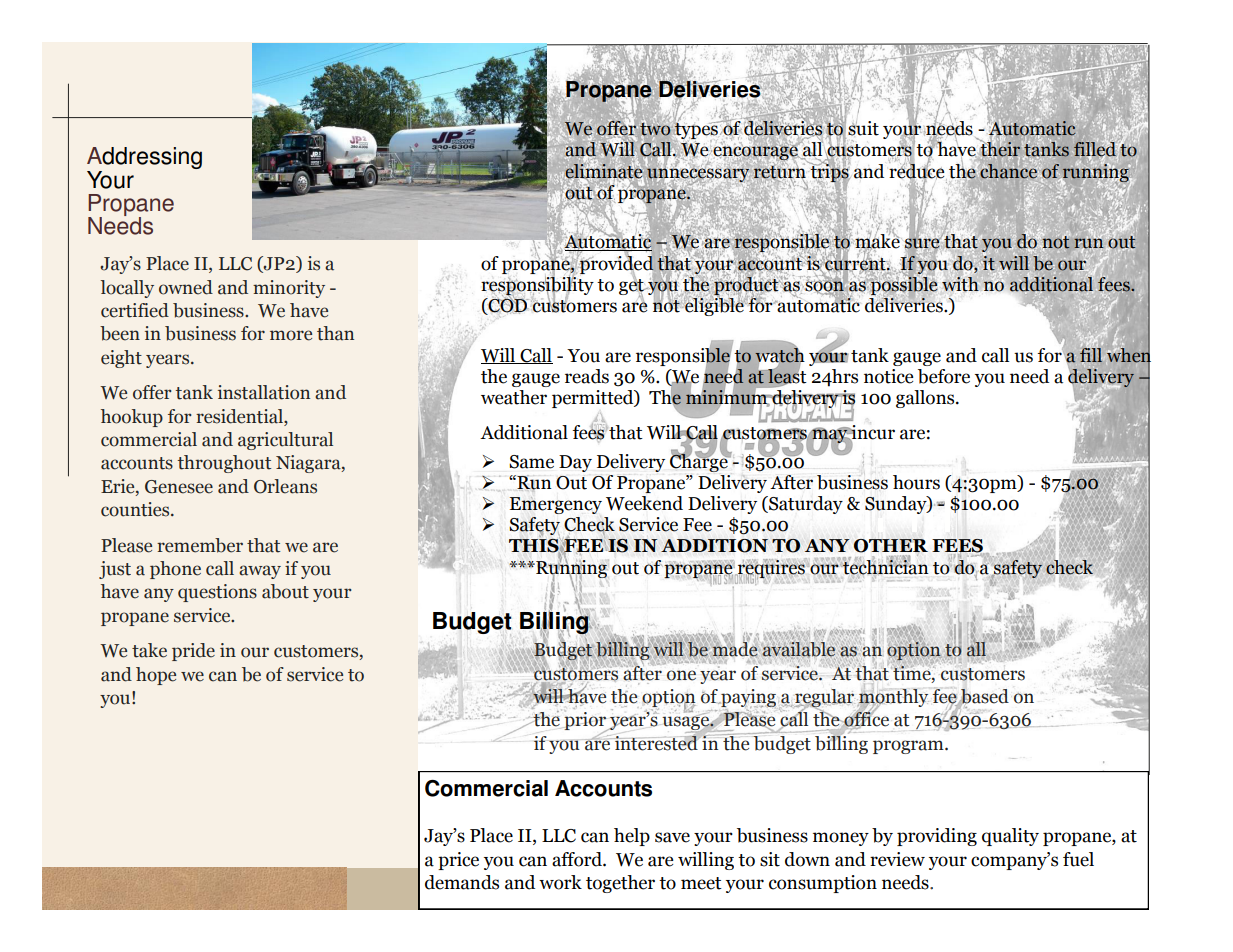 The image size is (1233, 952). Describe the element at coordinates (1009, 170) in the screenshot. I see `chance` at that location.
